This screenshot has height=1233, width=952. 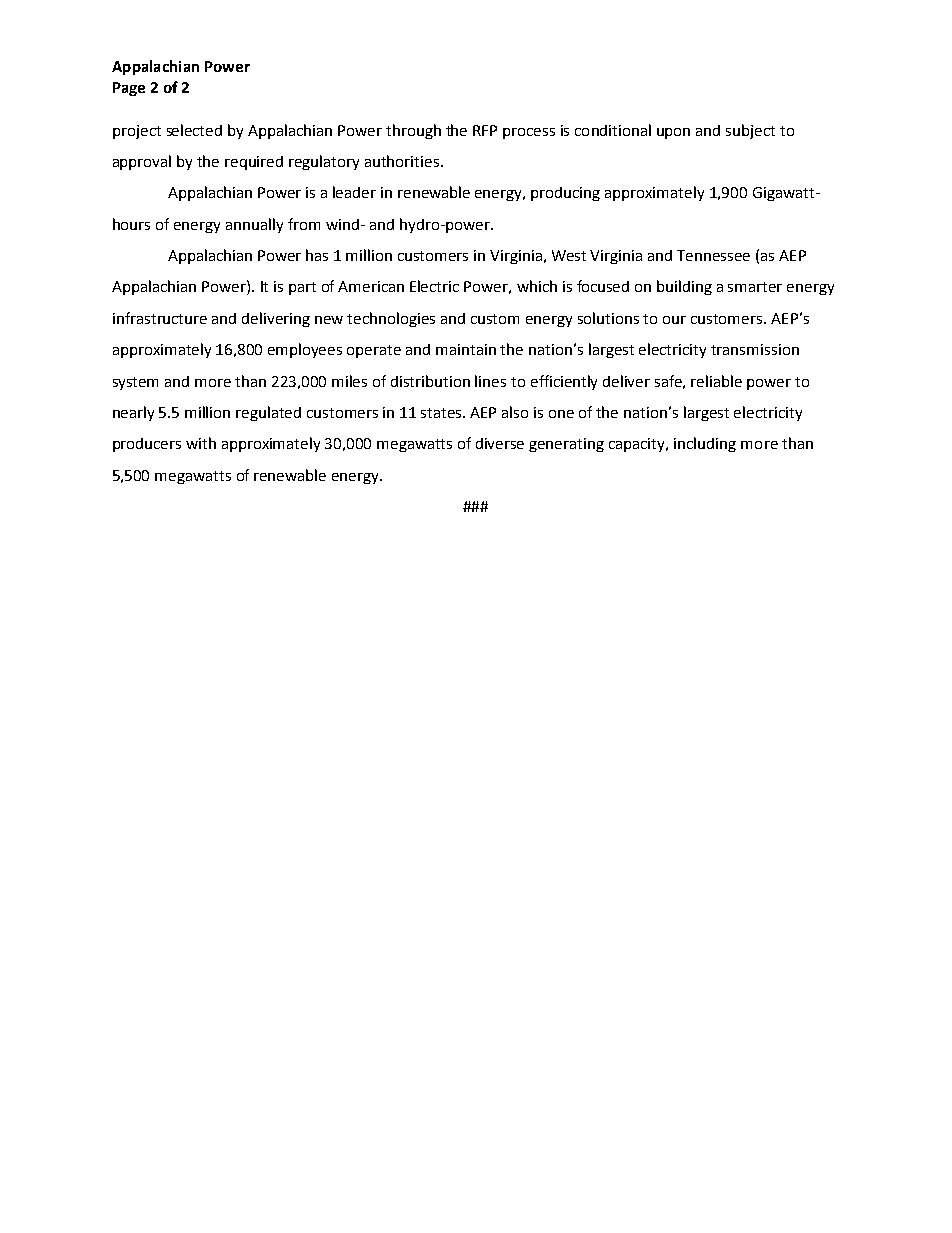 I want to click on diverse, so click(x=500, y=443).
